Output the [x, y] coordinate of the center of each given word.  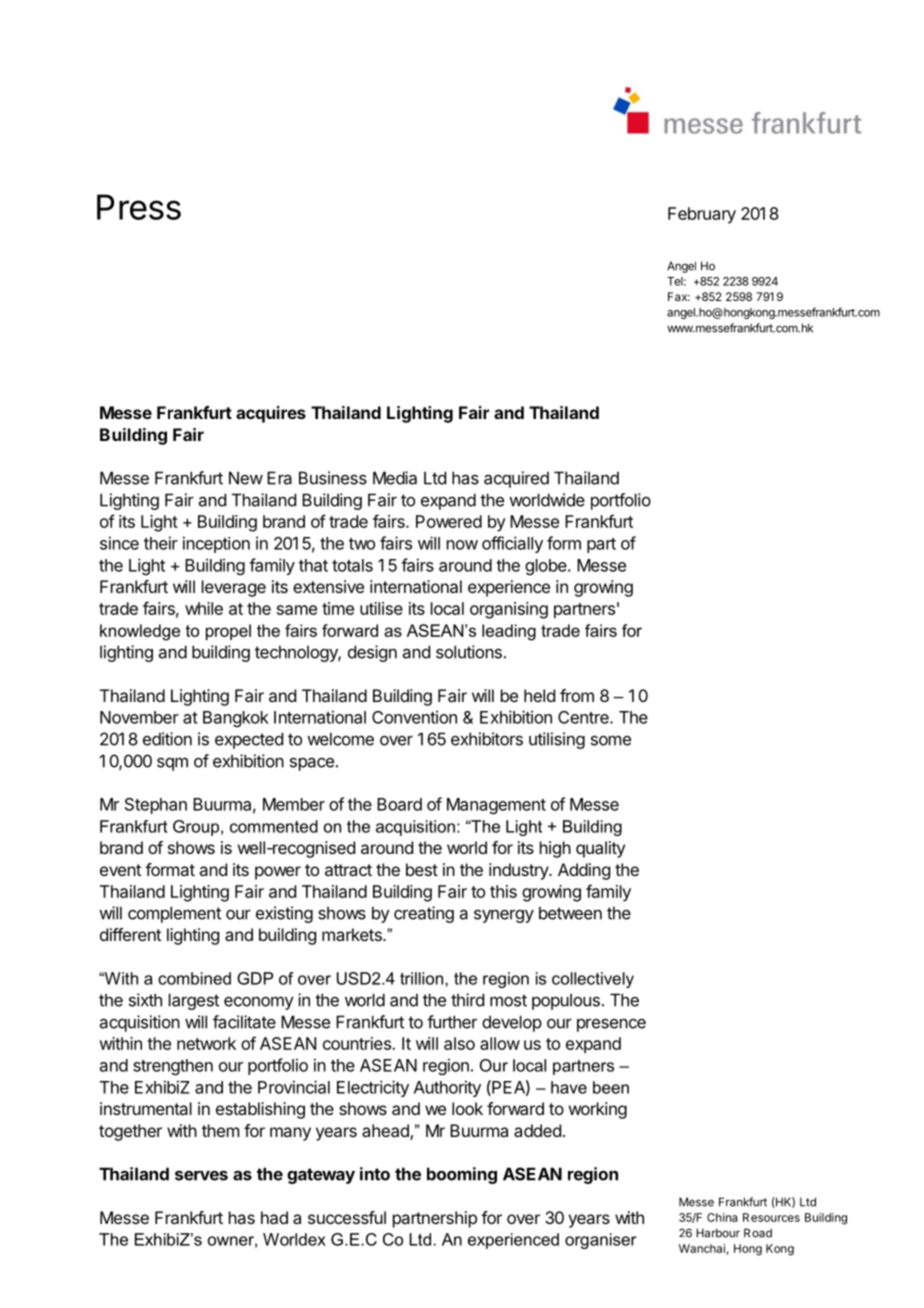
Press [139, 207]
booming [462, 1175]
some [611, 740]
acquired [516, 479]
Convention [414, 717]
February [702, 215]
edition [167, 739]
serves [201, 1175]
